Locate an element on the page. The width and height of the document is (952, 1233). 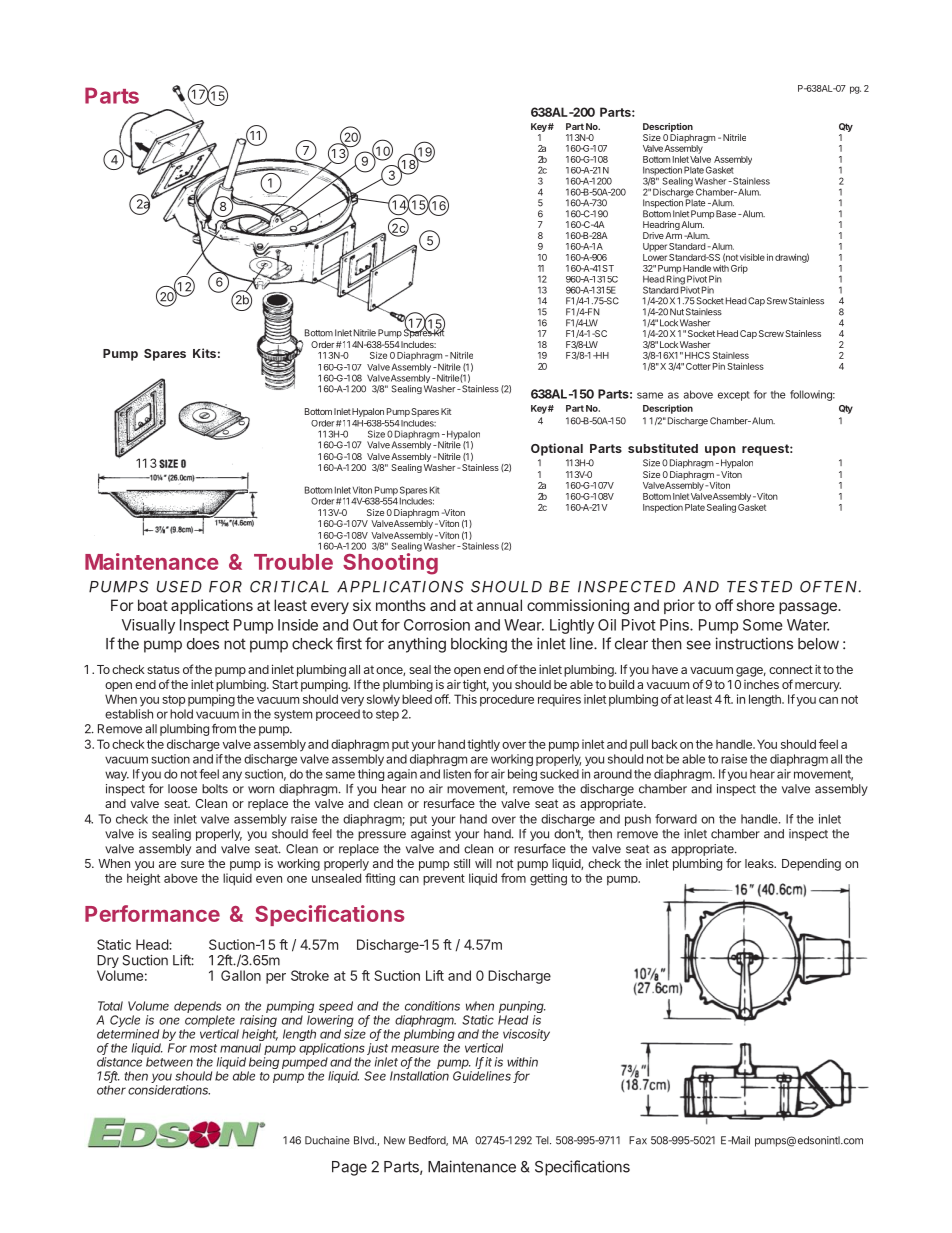
stop is located at coordinates (173, 701).
